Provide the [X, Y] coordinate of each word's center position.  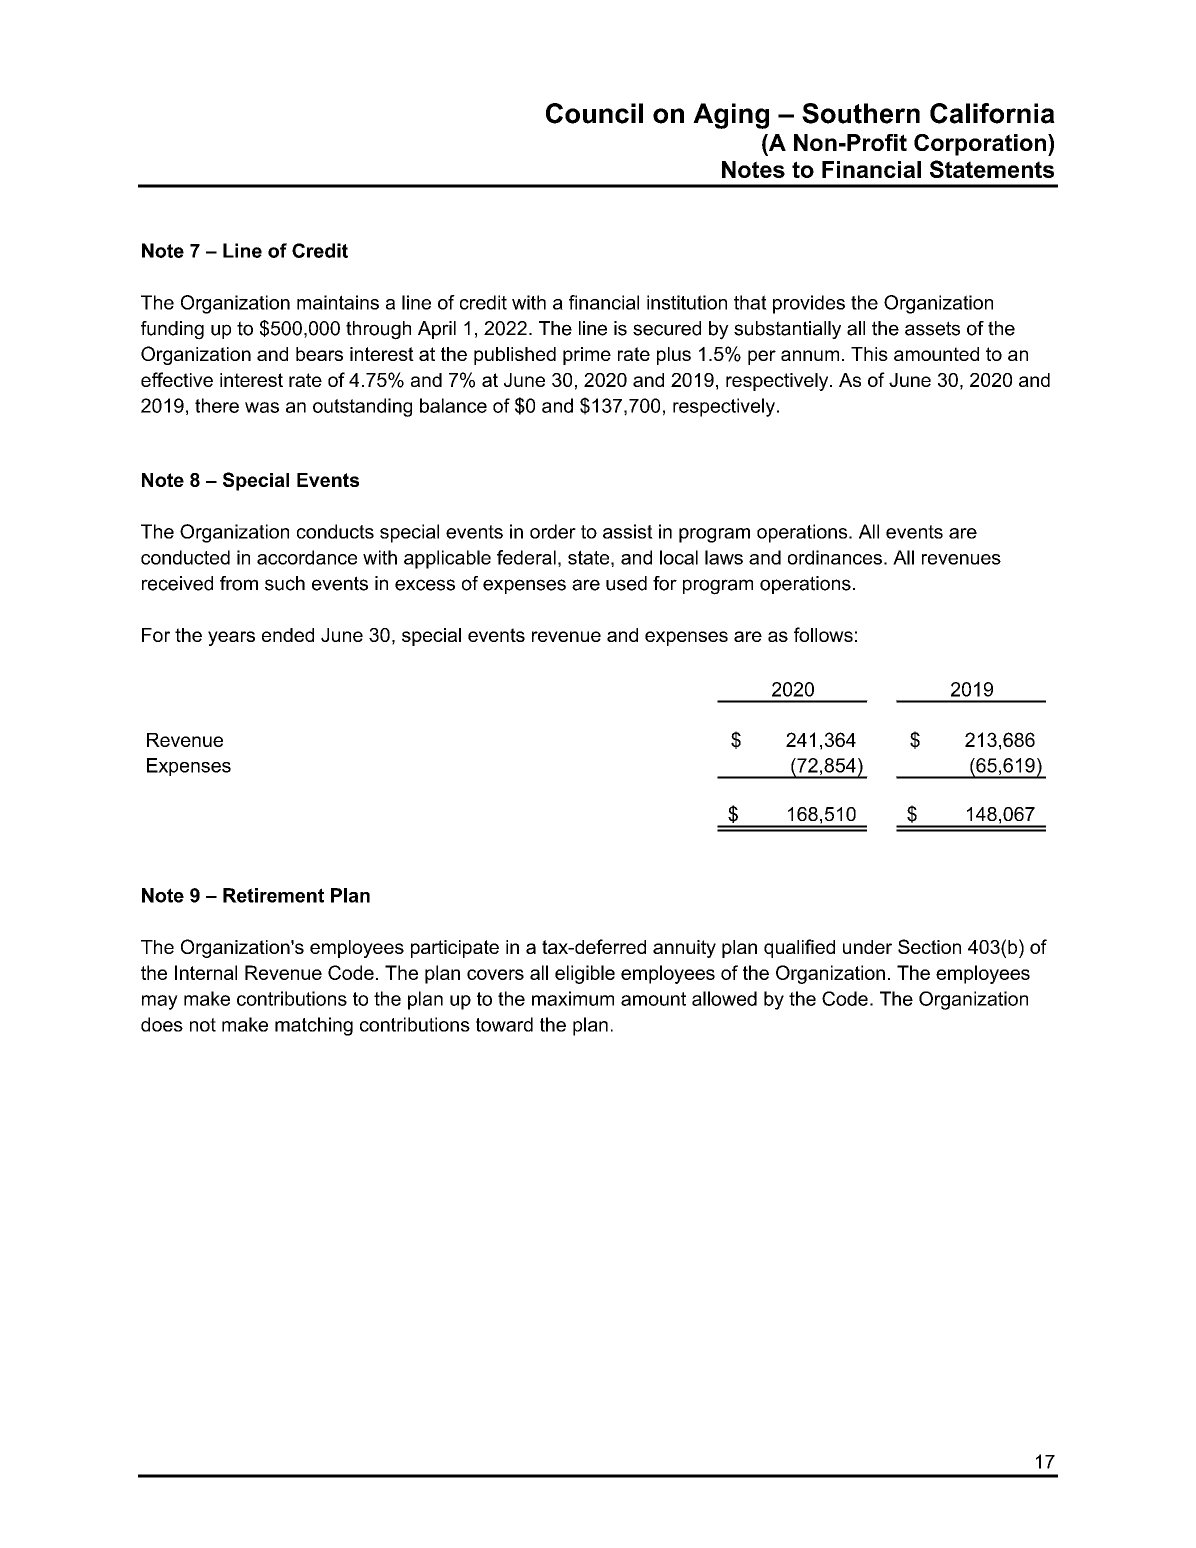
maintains [338, 302]
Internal [206, 972]
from [239, 583]
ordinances [835, 557]
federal [526, 557]
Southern [861, 113]
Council [594, 113]
